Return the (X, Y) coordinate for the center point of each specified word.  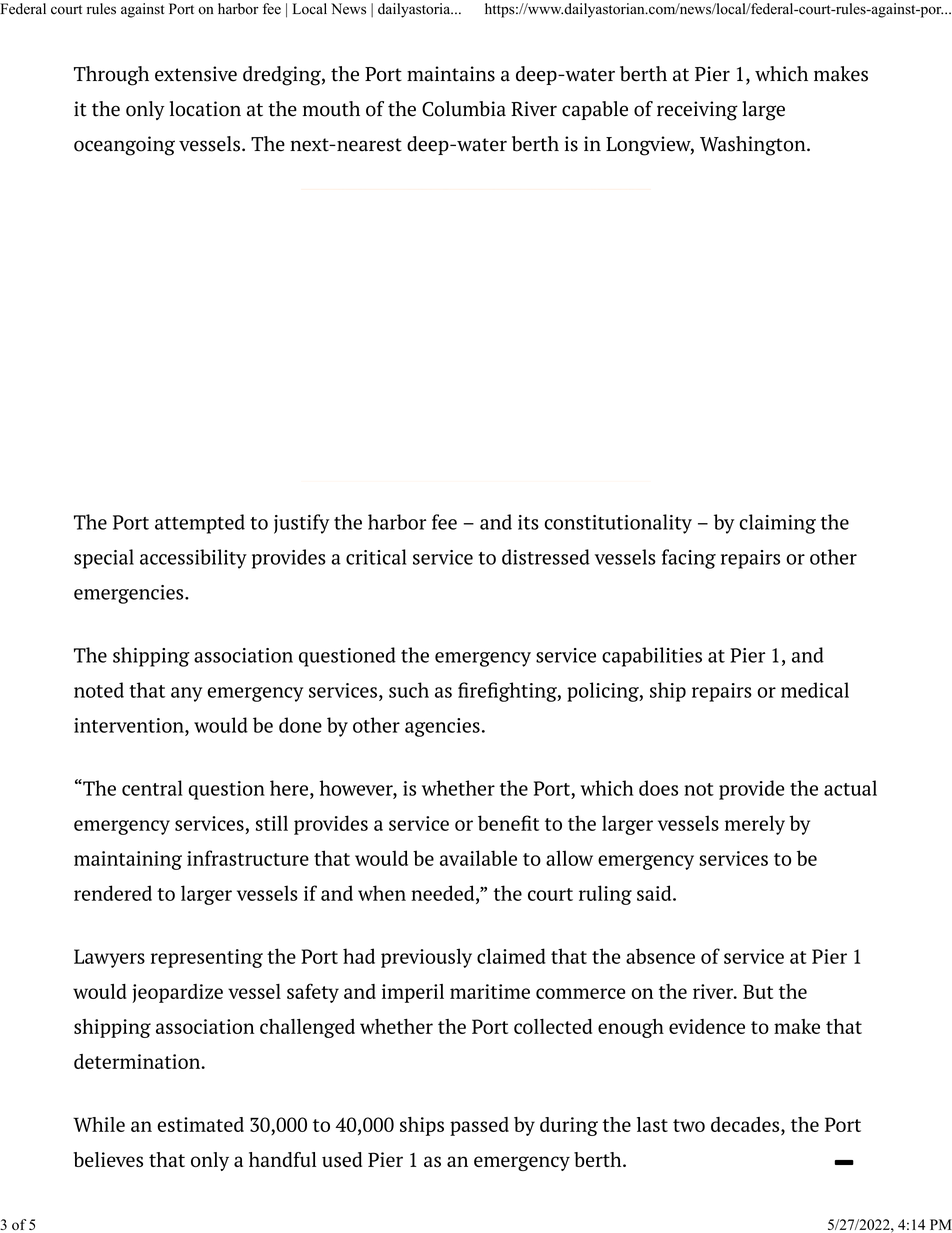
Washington (754, 146)
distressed (546, 557)
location (205, 109)
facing (689, 559)
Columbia (464, 109)
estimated (200, 1124)
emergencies (130, 594)
